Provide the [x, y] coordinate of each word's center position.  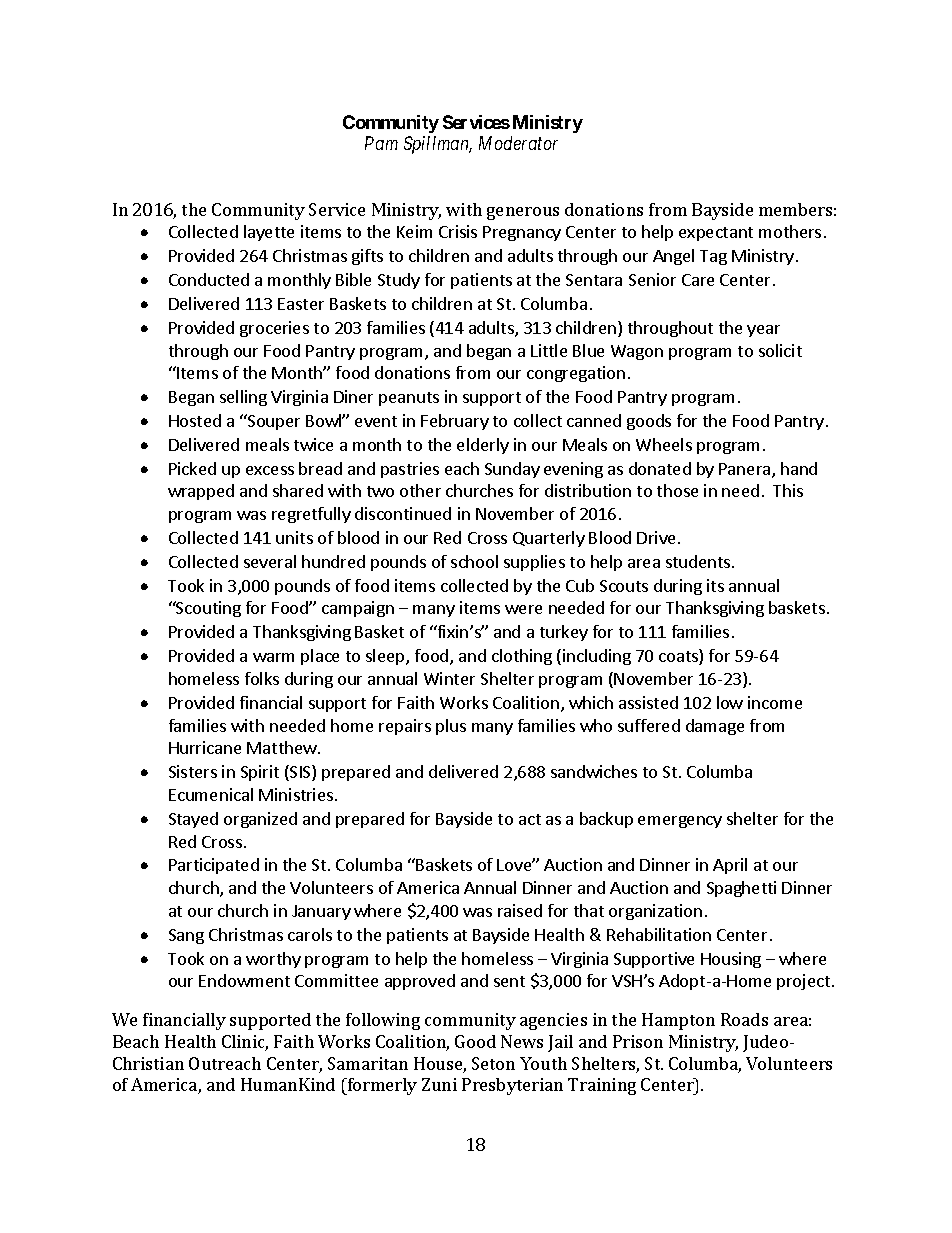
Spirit [260, 773]
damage [715, 727]
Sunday [512, 470]
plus [451, 727]
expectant [716, 234]
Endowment [244, 980]
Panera [746, 470]
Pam [381, 143]
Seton [493, 1063]
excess [270, 470]
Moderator [518, 143]
